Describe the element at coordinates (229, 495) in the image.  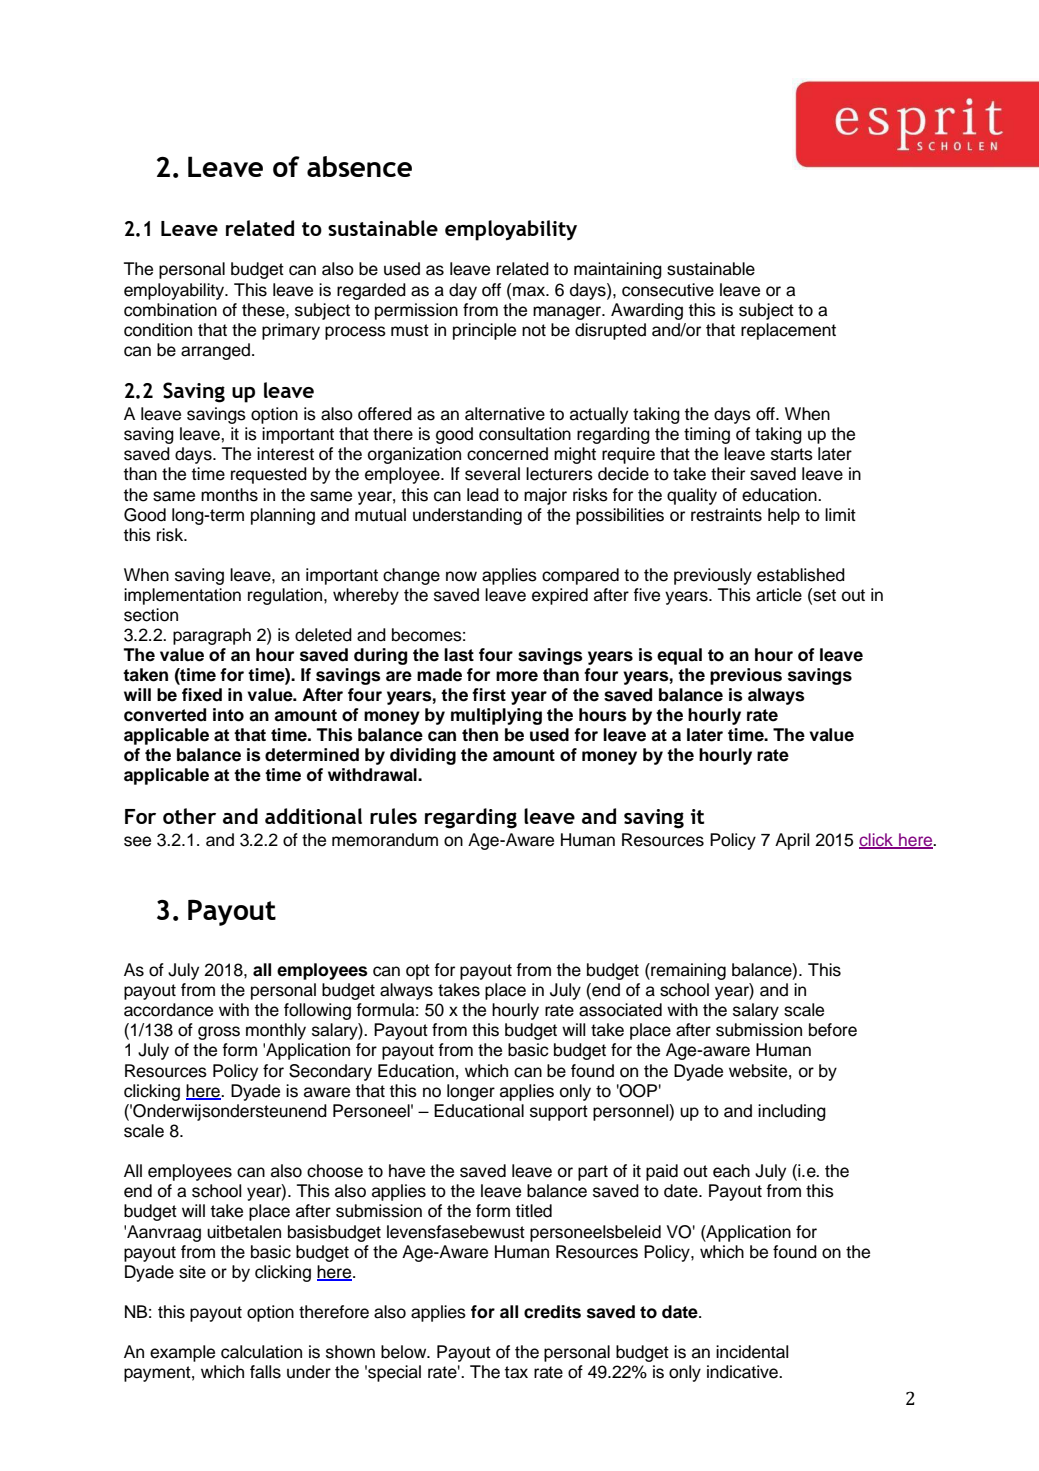
I see `months` at that location.
